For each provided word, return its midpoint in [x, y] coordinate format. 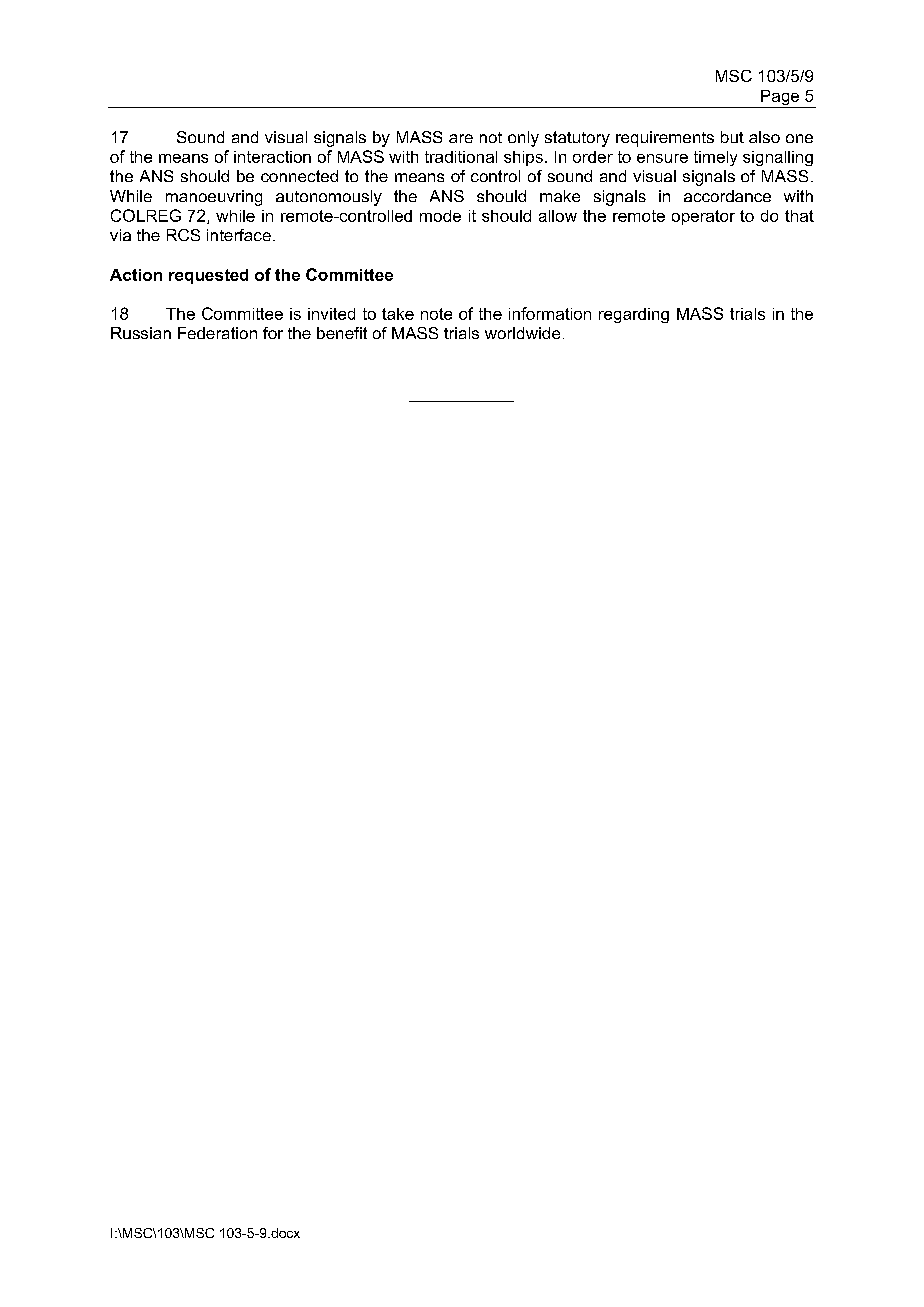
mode [440, 216]
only [523, 139]
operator [703, 217]
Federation [217, 333]
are [461, 138]
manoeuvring [214, 198]
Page [780, 99]
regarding [634, 315]
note [436, 314]
